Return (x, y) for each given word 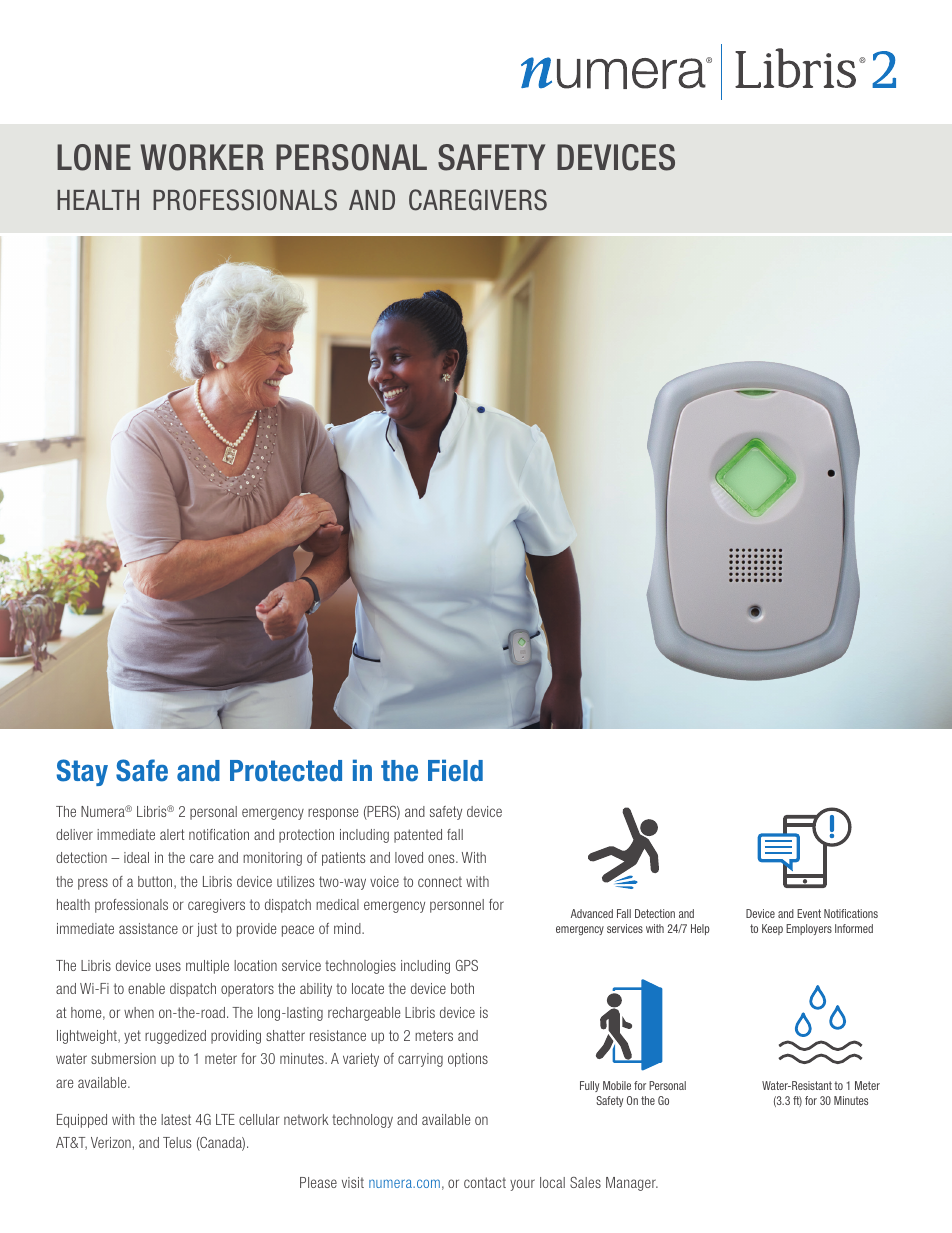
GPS (467, 965)
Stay (82, 772)
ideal (136, 857)
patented (418, 836)
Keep (772, 929)
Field (455, 770)
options (468, 1060)
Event (809, 913)
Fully (589, 1086)
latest (176, 1119)
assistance (148, 928)
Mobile (617, 1085)
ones (442, 858)
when (139, 1012)
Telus (177, 1142)
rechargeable (364, 1014)
